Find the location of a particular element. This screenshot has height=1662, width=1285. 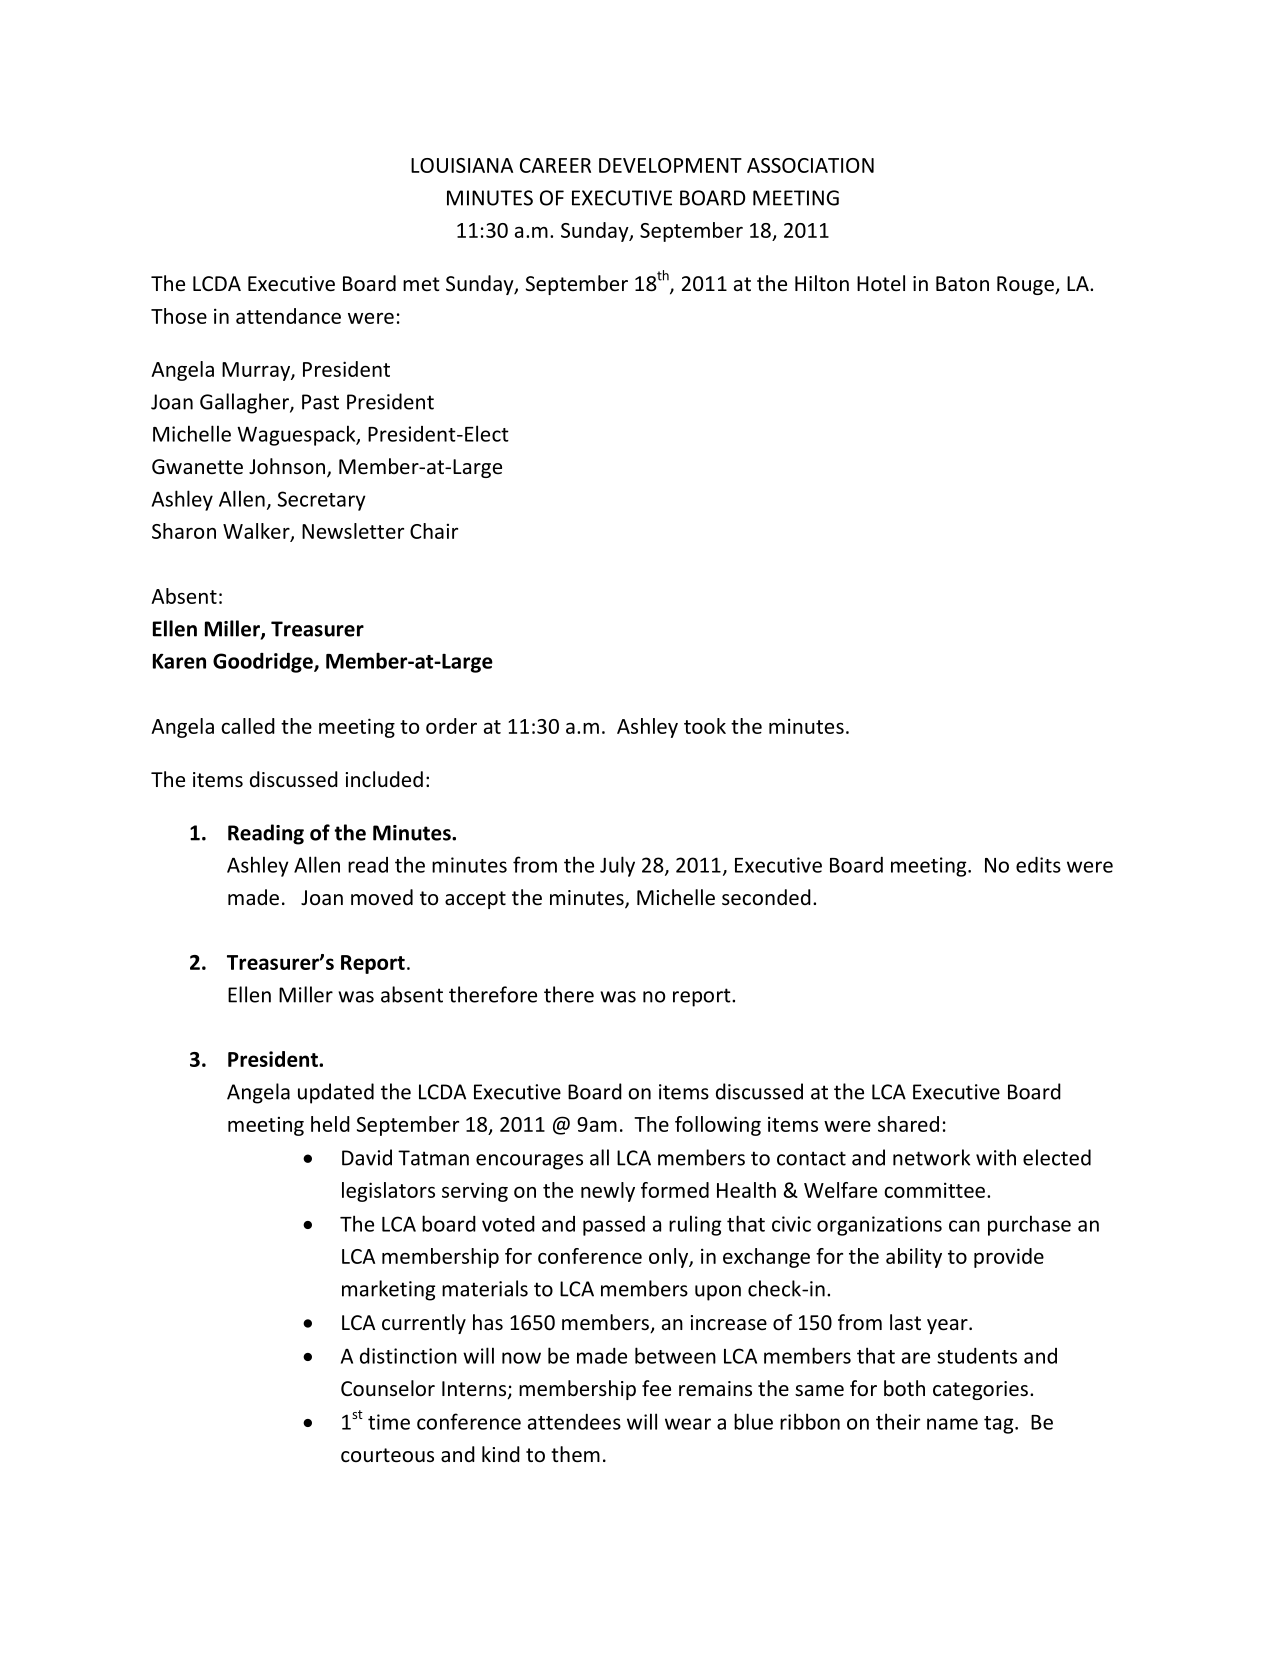

shared is located at coordinates (908, 1124).
